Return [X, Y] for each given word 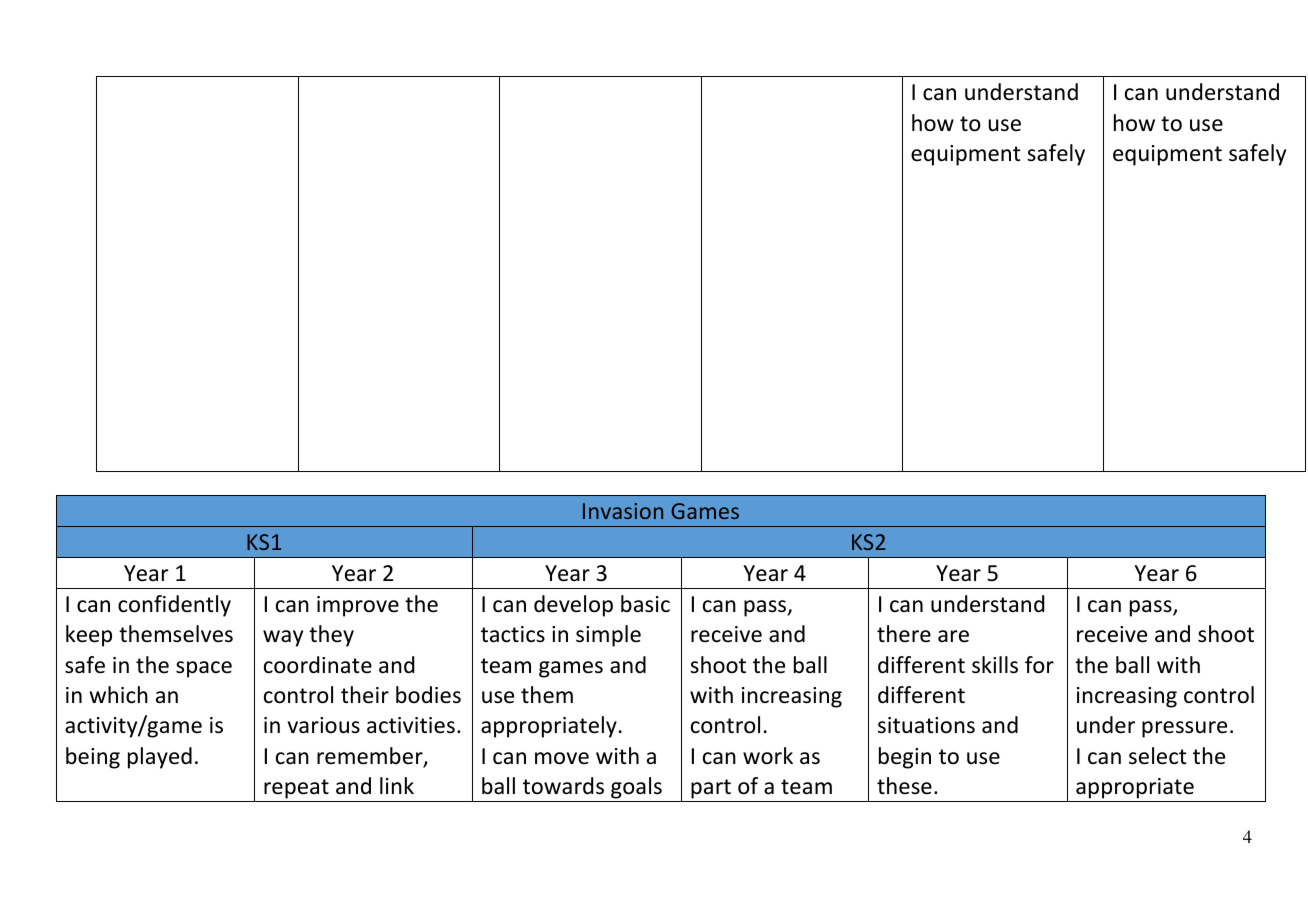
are [953, 636]
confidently [174, 606]
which [119, 695]
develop [573, 606]
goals [636, 788]
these [904, 786]
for [1039, 665]
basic [645, 604]
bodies [428, 695]
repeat [296, 789]
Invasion [623, 511]
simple [608, 636]
